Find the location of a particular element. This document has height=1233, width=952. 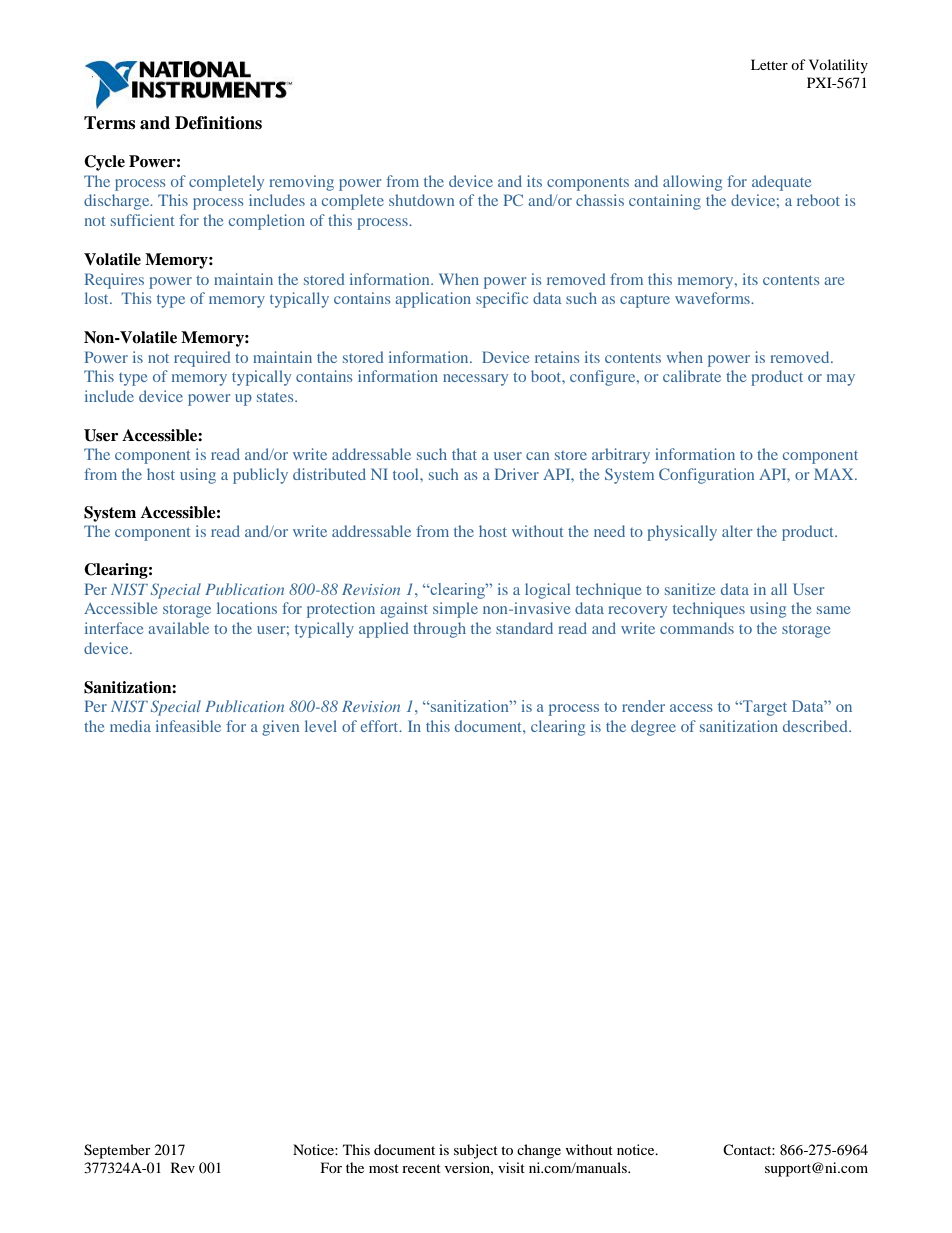

simple is located at coordinates (455, 610).
